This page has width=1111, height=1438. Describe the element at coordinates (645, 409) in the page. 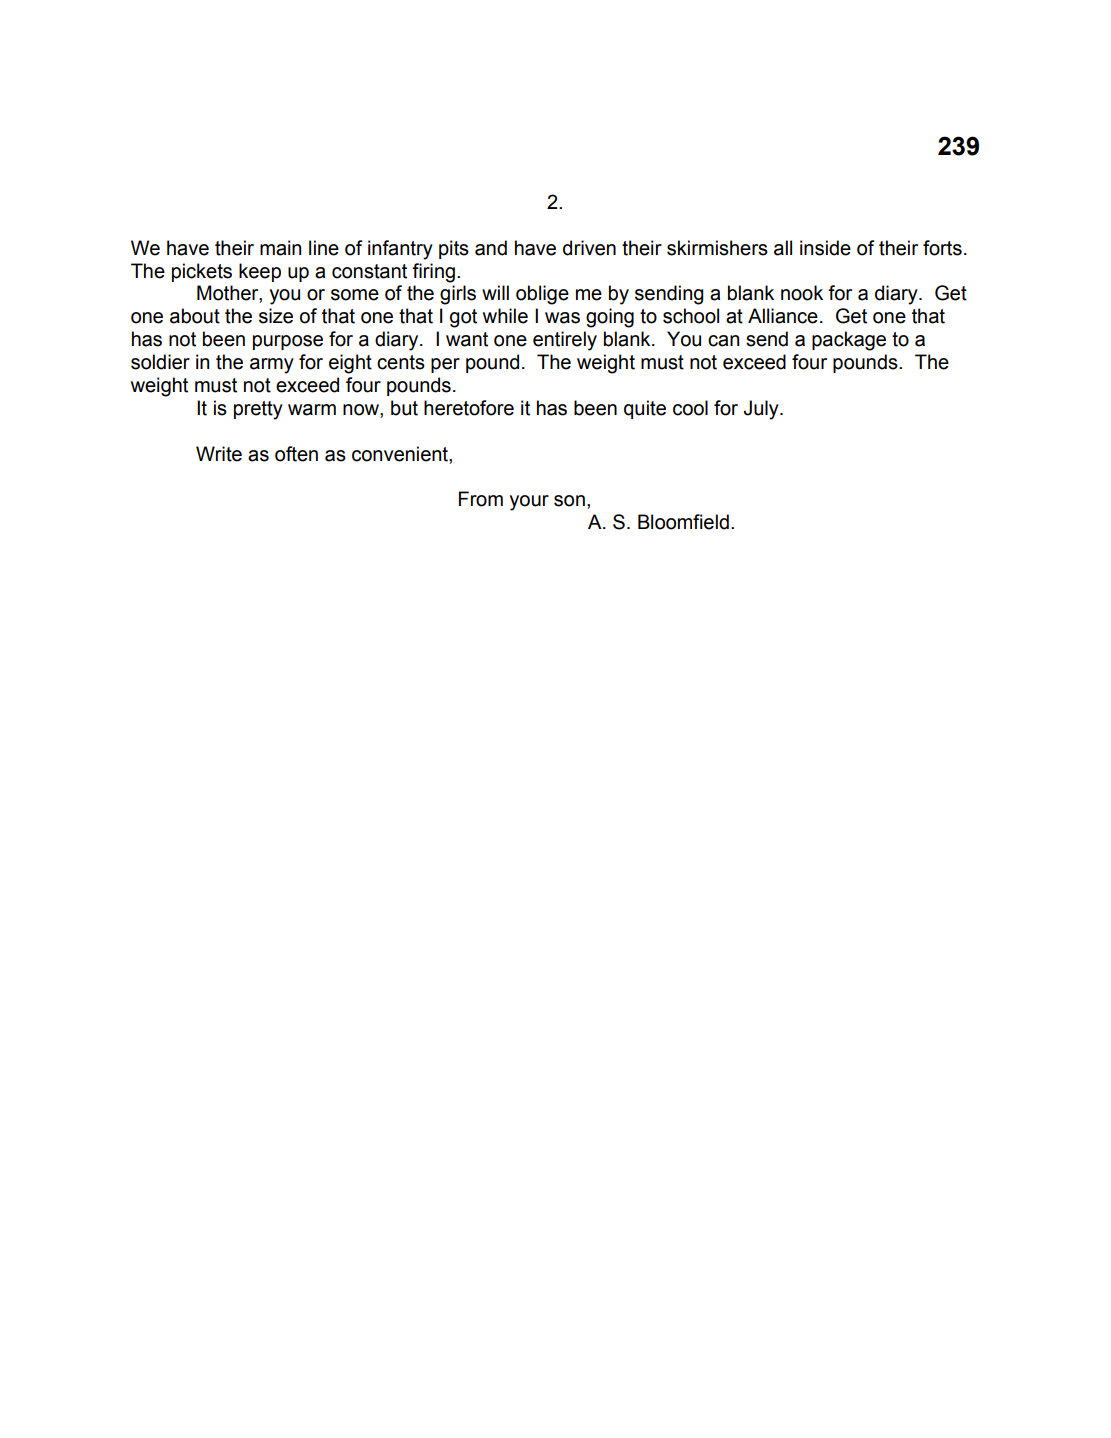

I see `quite` at that location.
